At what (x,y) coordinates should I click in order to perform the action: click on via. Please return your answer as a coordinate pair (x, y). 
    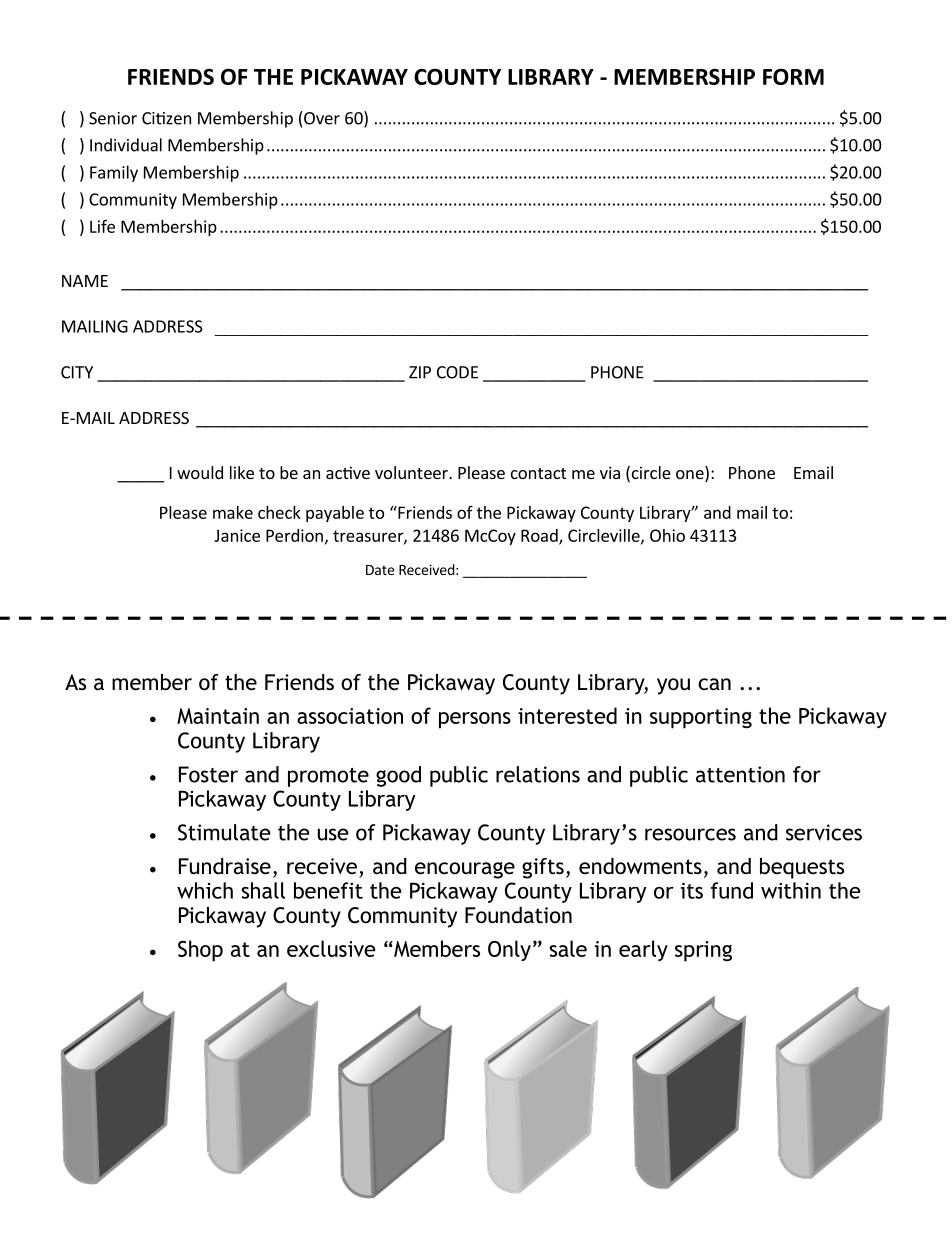
    Looking at the image, I should click on (610, 472).
